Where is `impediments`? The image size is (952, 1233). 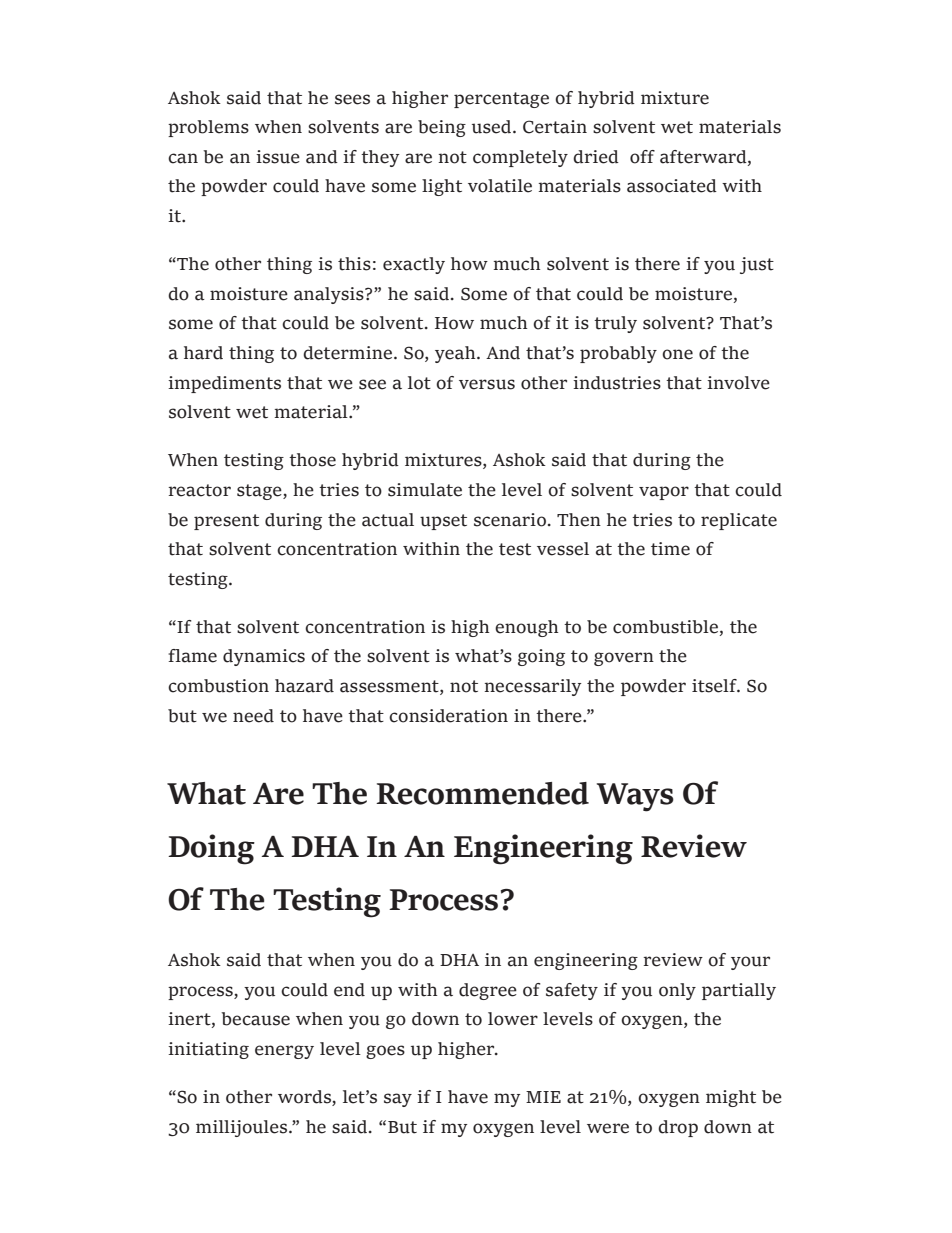 impediments is located at coordinates (224, 384).
